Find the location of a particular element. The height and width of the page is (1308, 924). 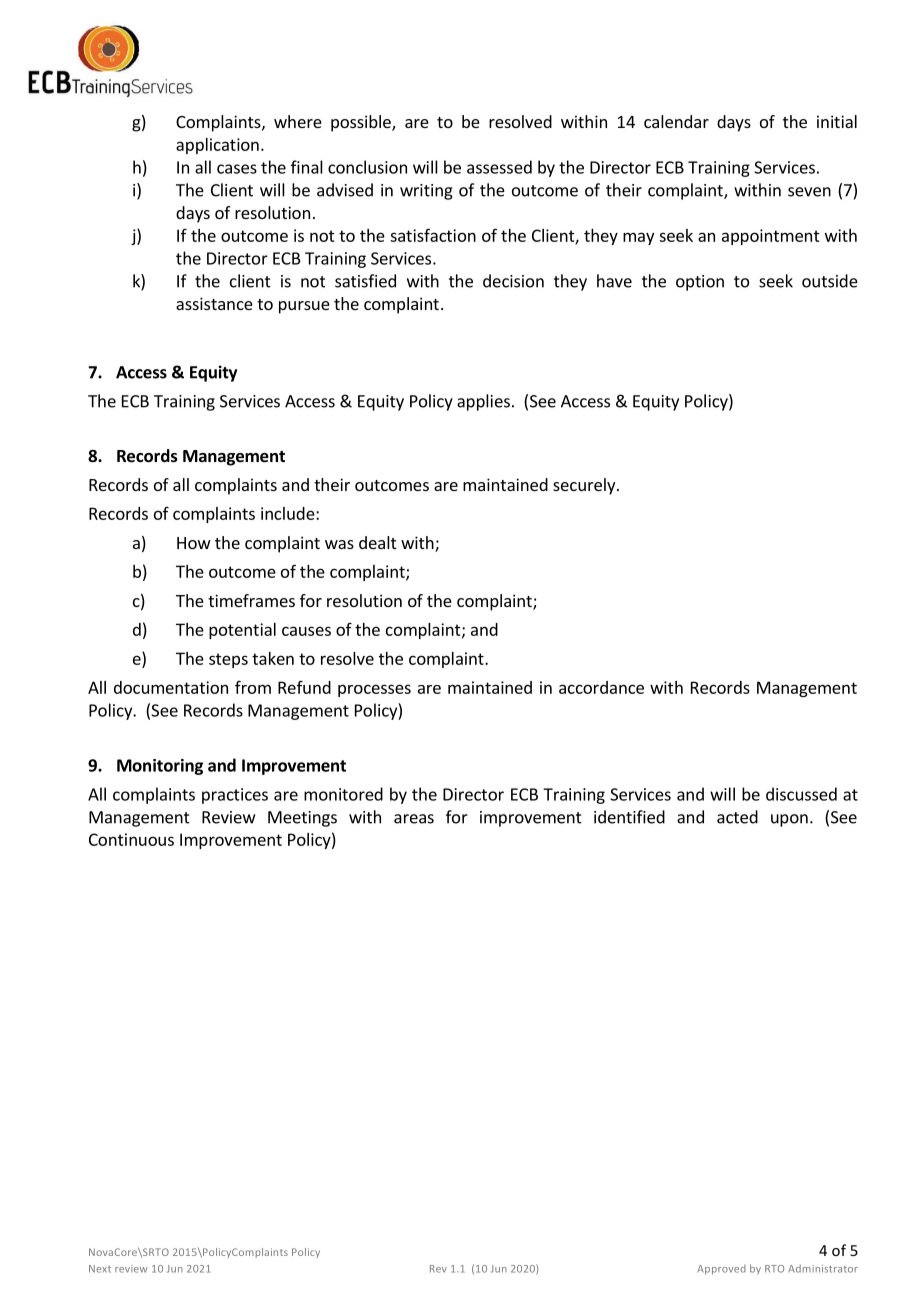

documentation is located at coordinates (171, 687).
